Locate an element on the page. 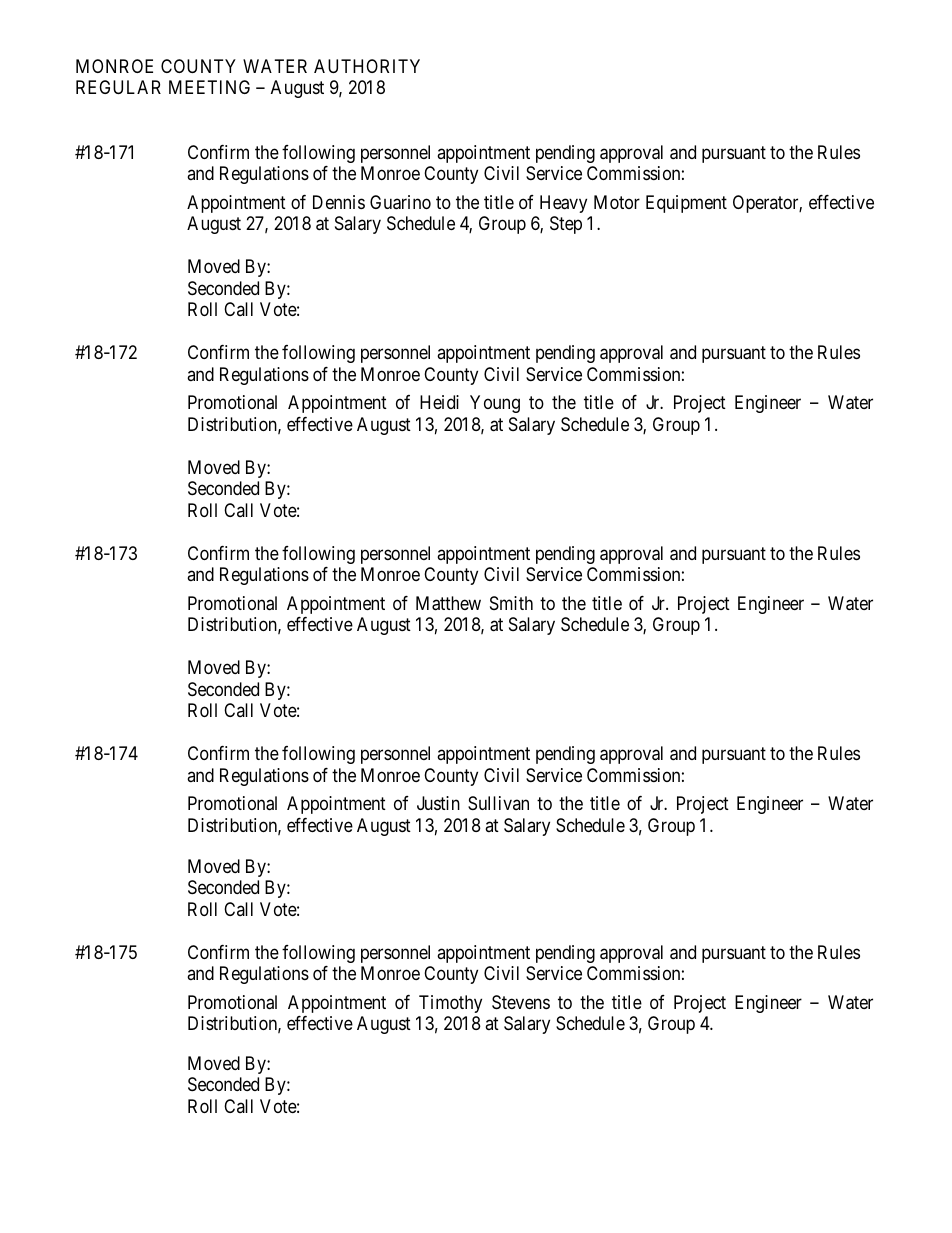 Image resolution: width=952 pixels, height=1233 pixels. Timothy is located at coordinates (450, 1004).
